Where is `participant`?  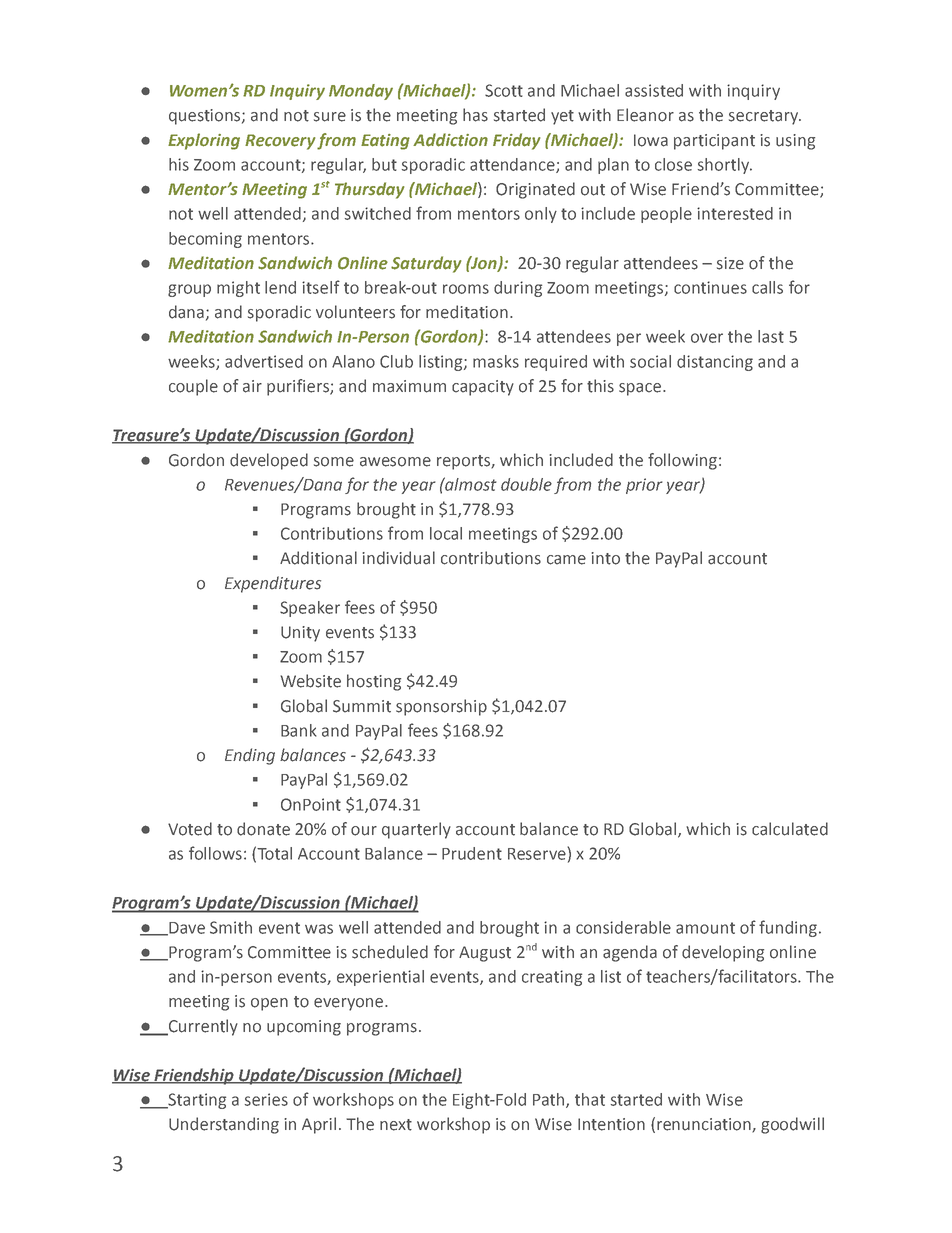 participant is located at coordinates (714, 142).
